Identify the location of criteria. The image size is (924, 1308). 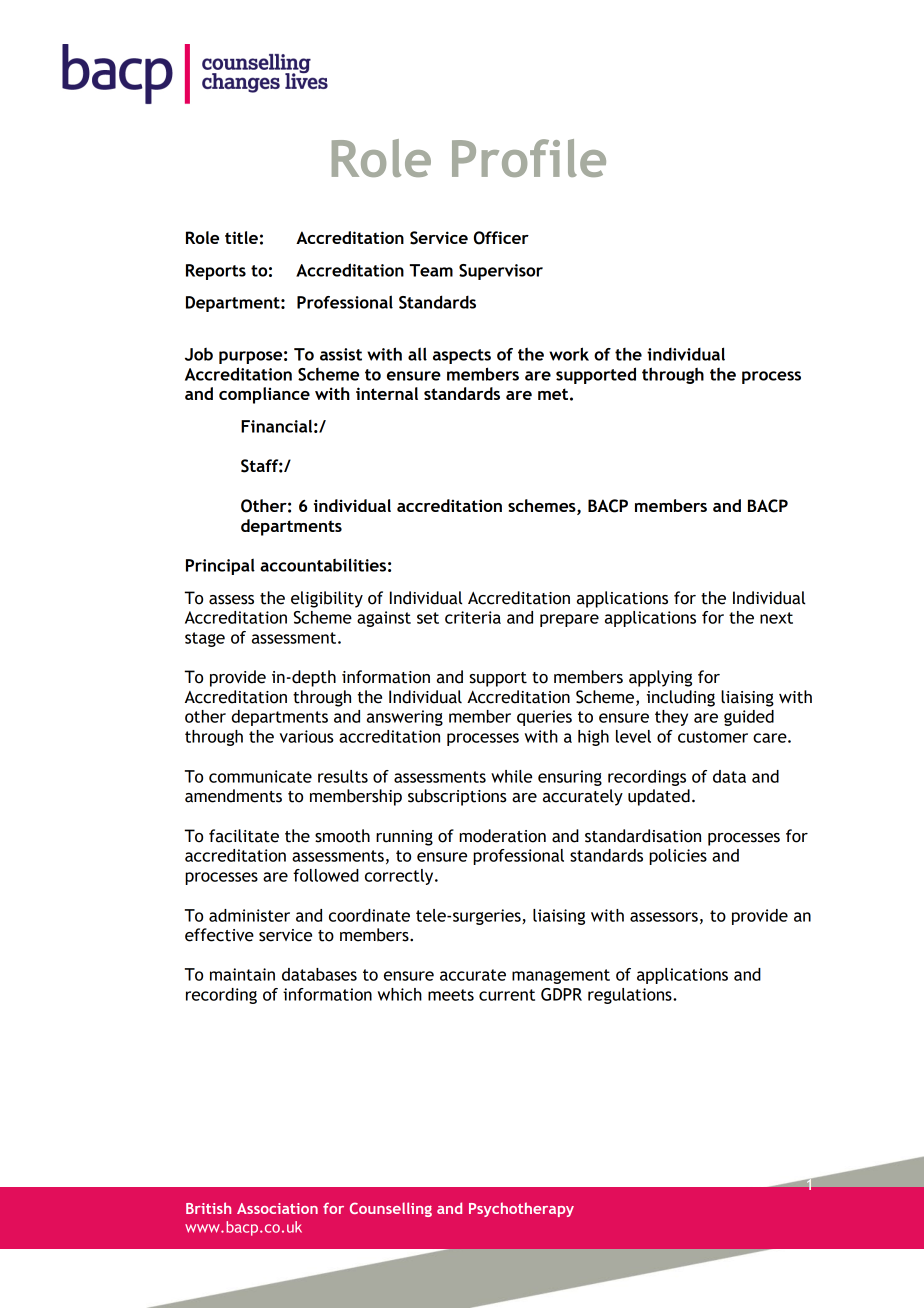
(473, 617).
